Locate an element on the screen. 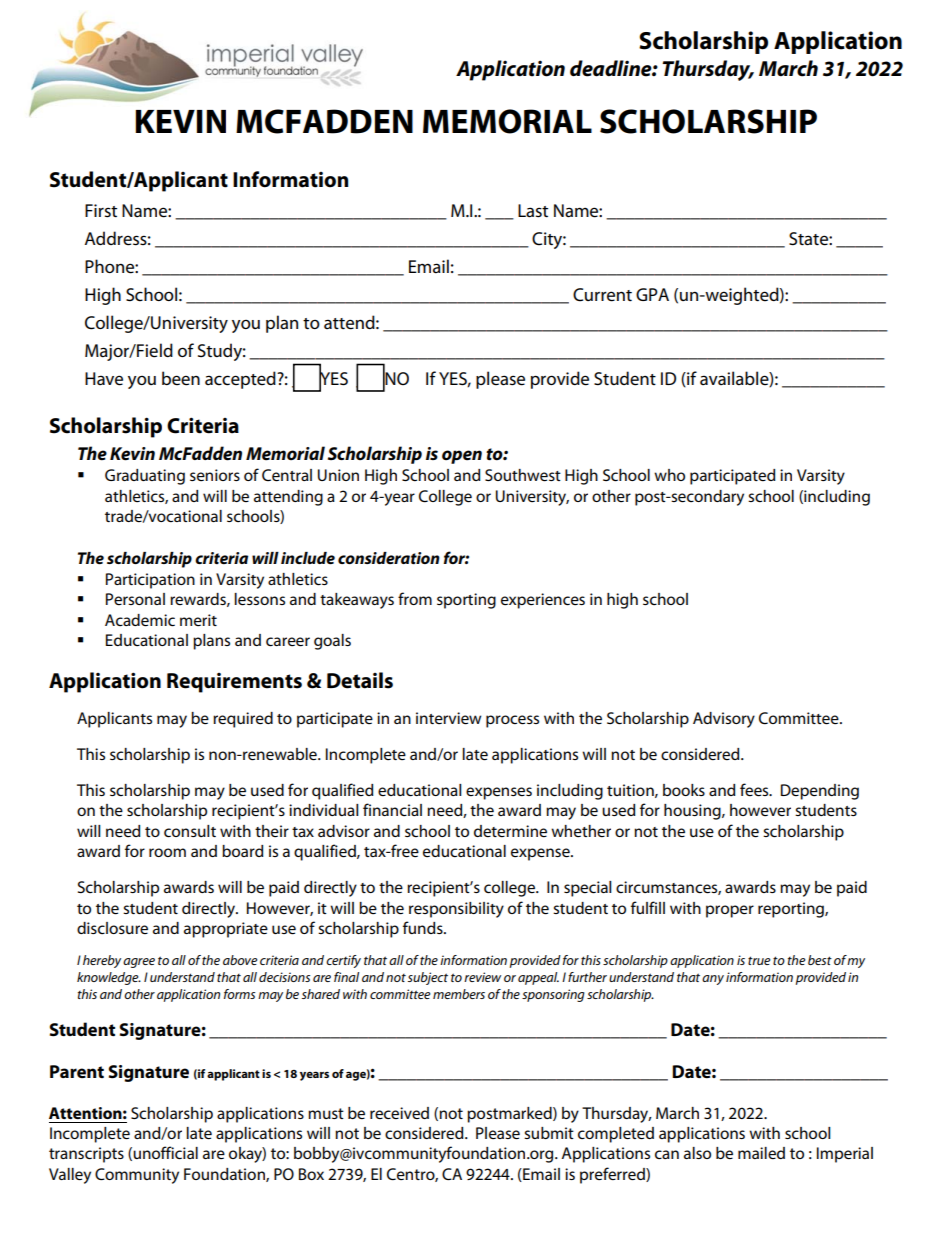  Last is located at coordinates (533, 211).
